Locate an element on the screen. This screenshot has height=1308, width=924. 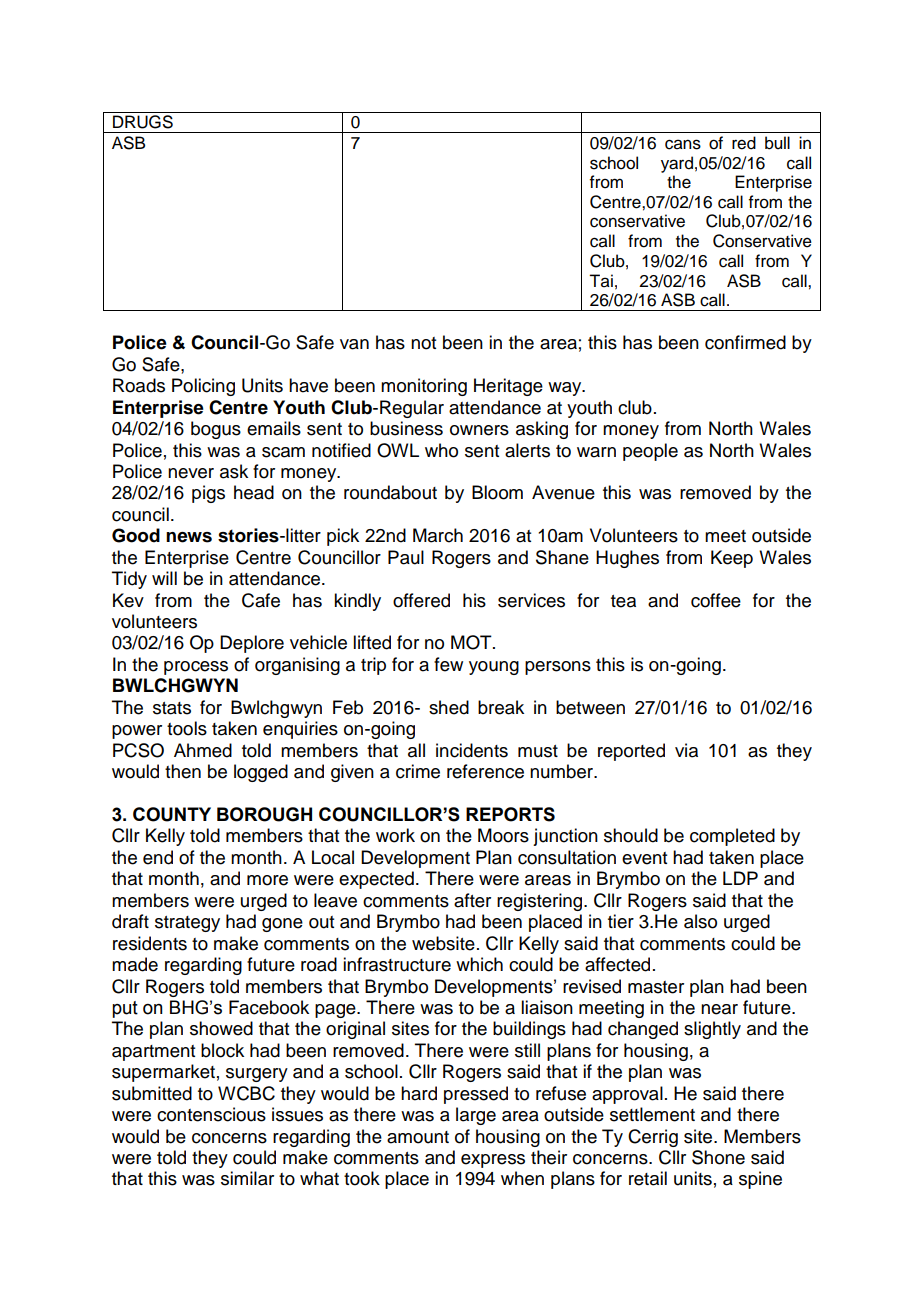
amount is located at coordinates (418, 1137).
